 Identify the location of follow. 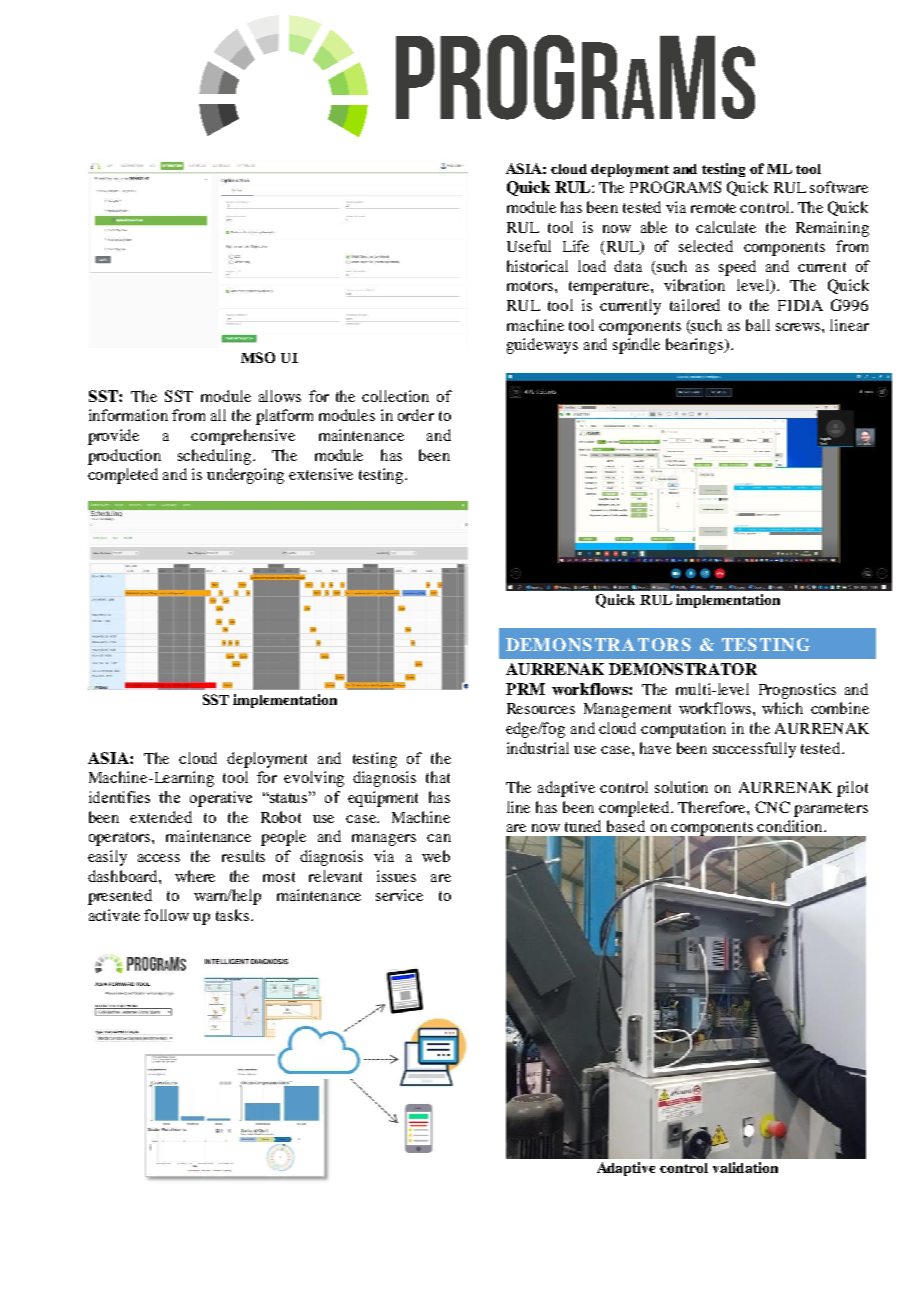
(166, 915).
